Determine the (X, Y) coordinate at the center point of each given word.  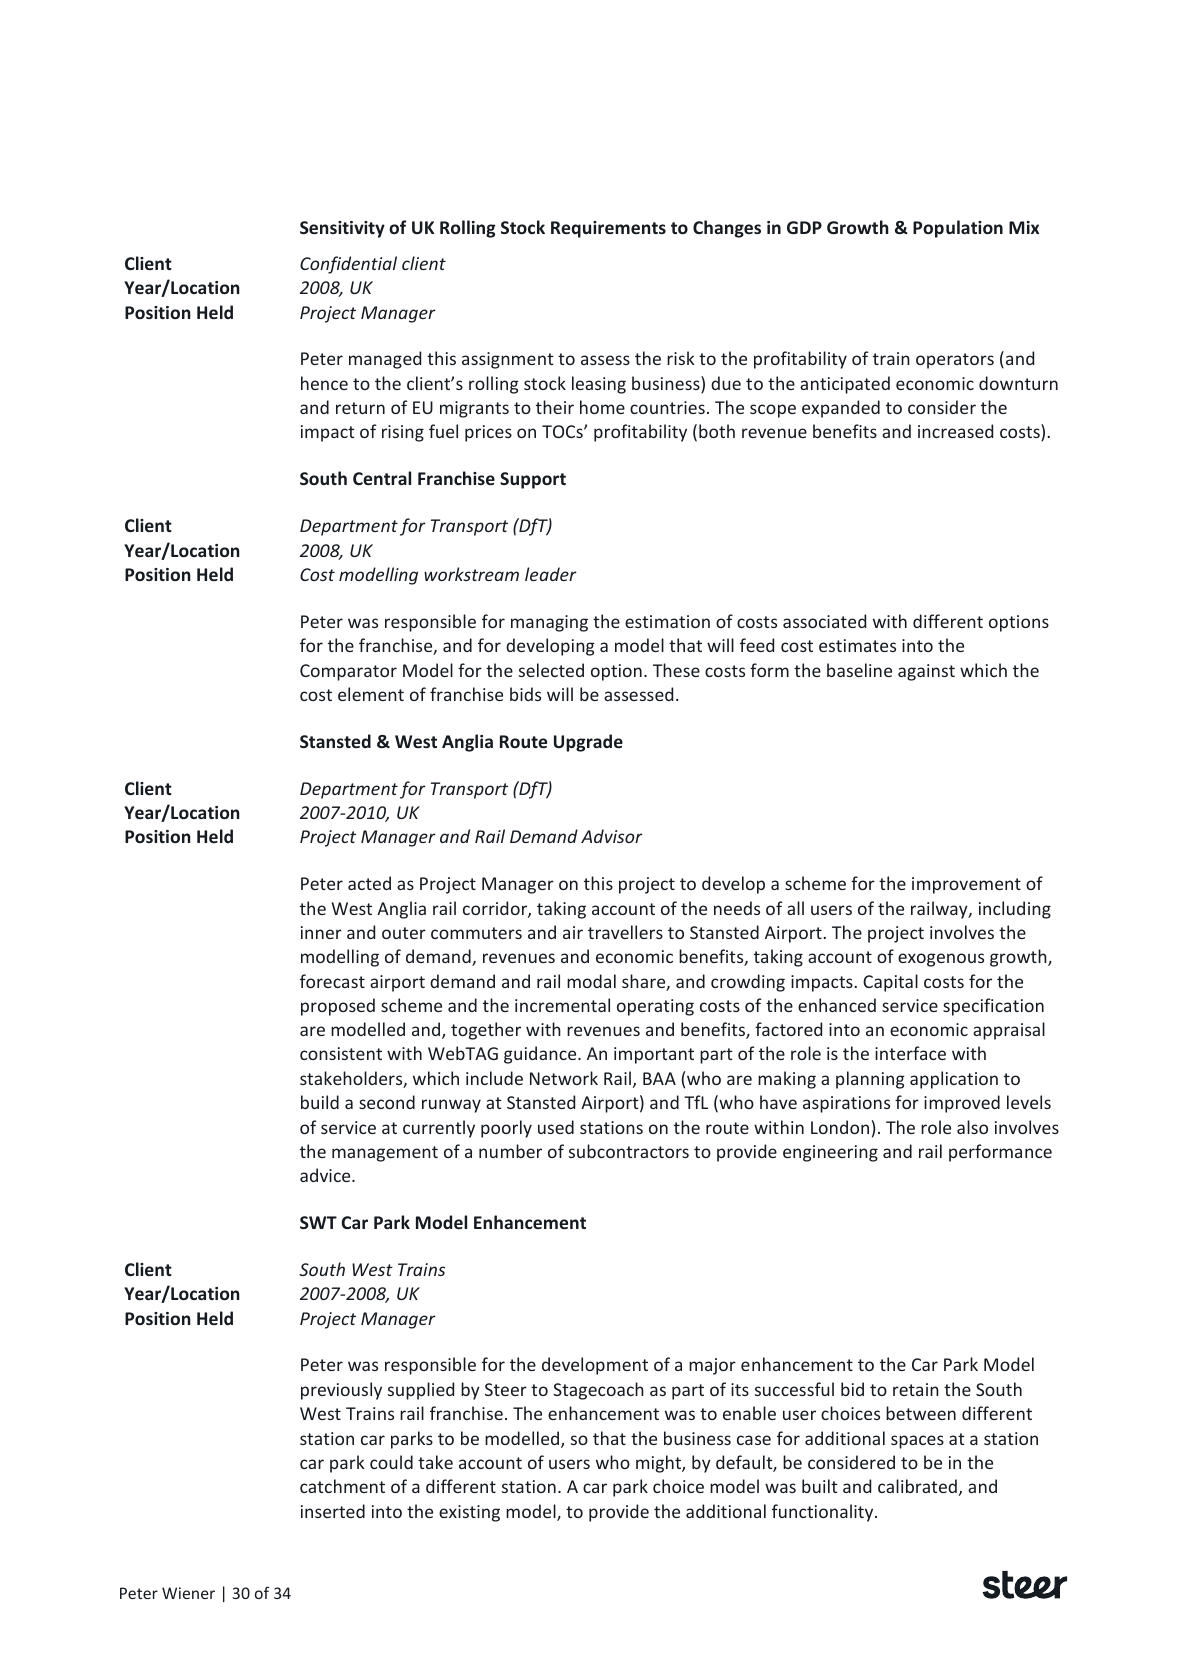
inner (321, 932)
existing (469, 1513)
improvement (966, 885)
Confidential (348, 265)
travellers (625, 932)
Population (958, 229)
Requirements (608, 229)
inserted (333, 1511)
